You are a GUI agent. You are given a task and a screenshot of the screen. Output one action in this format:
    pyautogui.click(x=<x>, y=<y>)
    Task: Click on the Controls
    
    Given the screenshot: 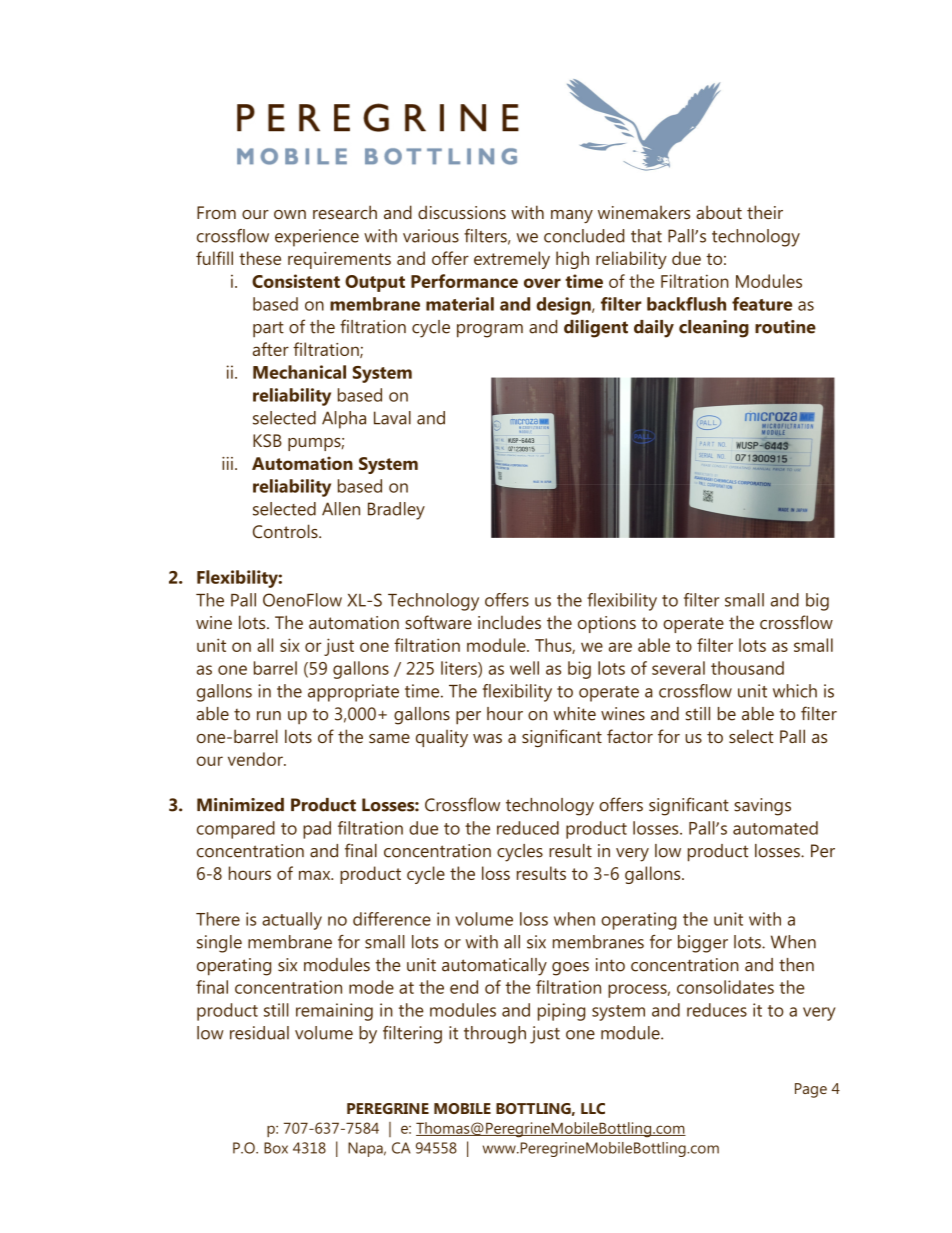 What is the action you would take?
    pyautogui.click(x=286, y=531)
